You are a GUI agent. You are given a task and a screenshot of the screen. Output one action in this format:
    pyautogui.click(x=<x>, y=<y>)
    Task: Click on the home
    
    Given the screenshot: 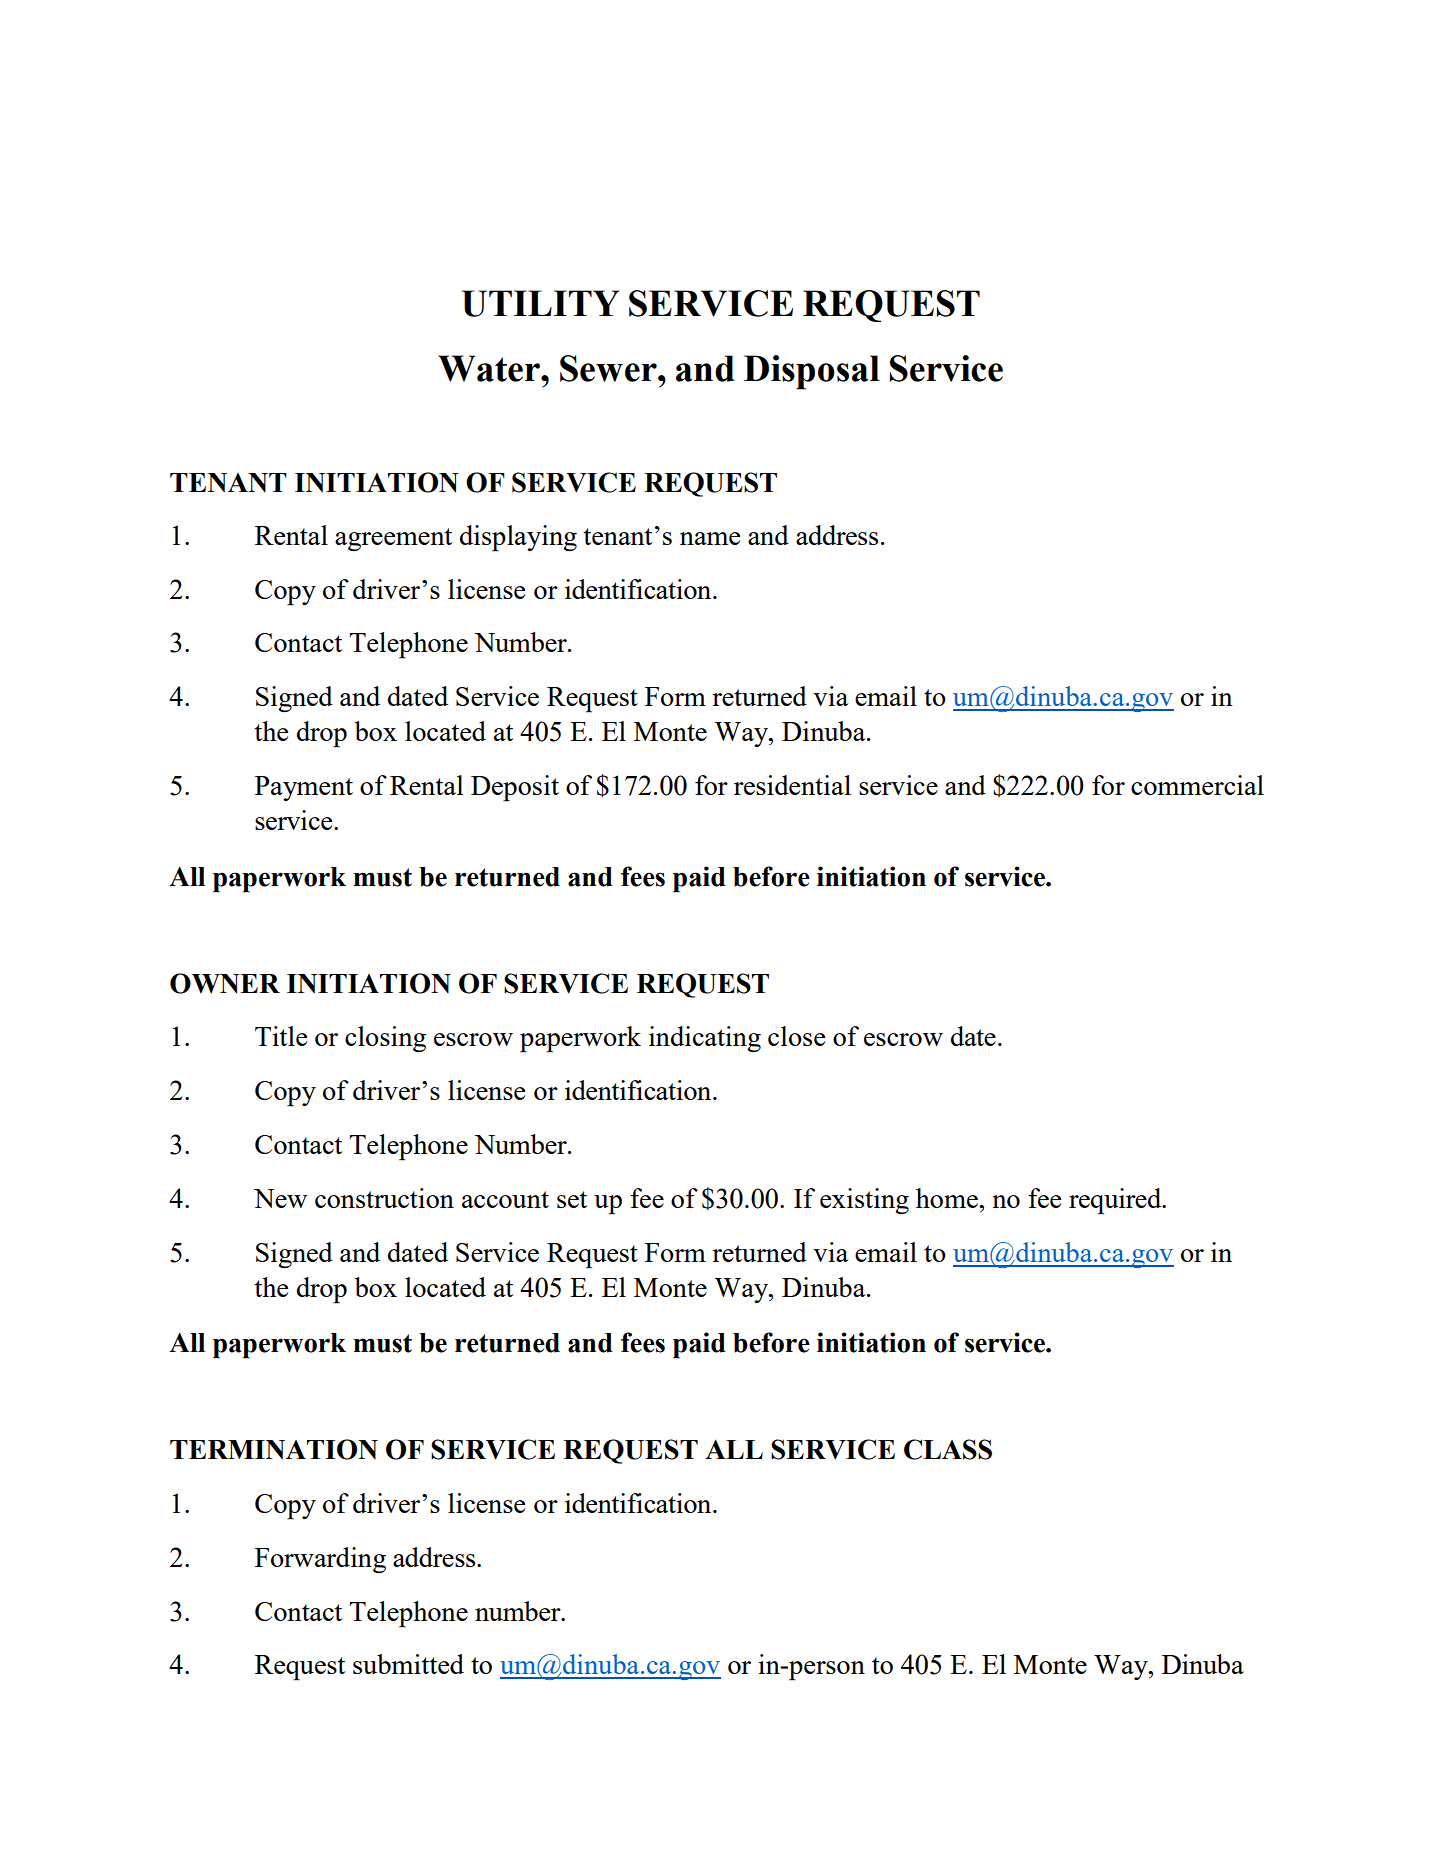 What is the action you would take?
    pyautogui.click(x=948, y=1198)
